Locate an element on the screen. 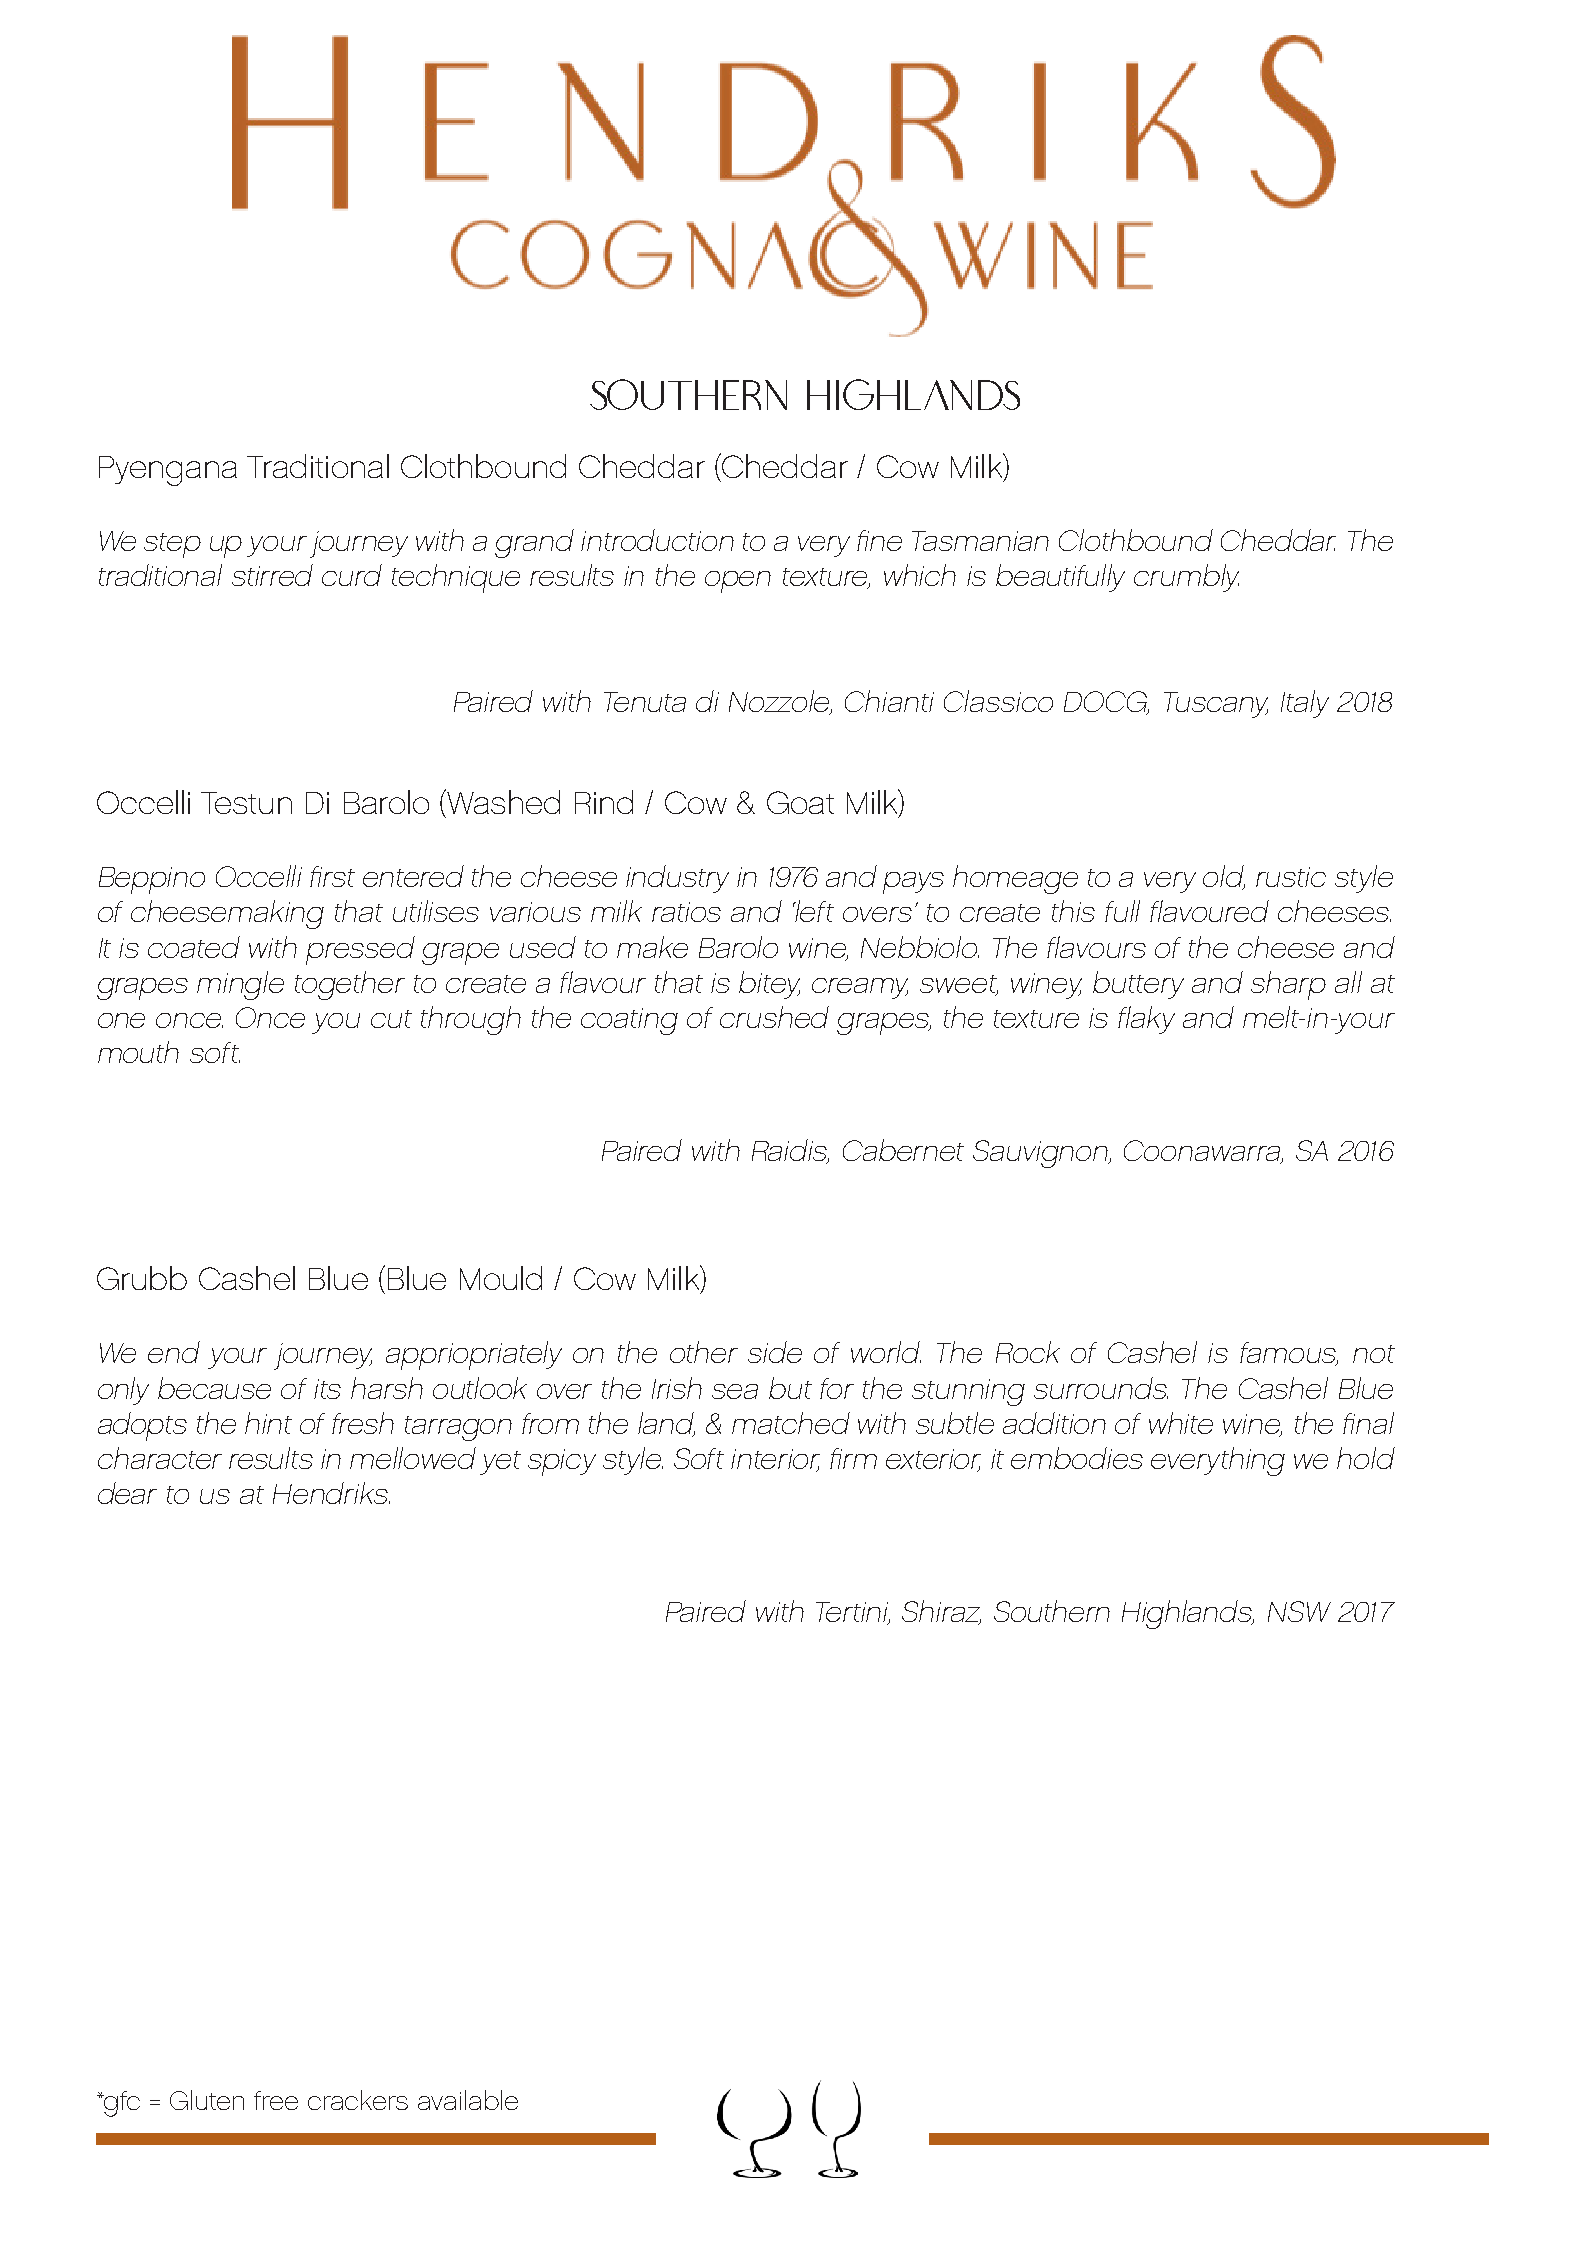 The height and width of the screenshot is (2242, 1585). Goat is located at coordinates (800, 802).
